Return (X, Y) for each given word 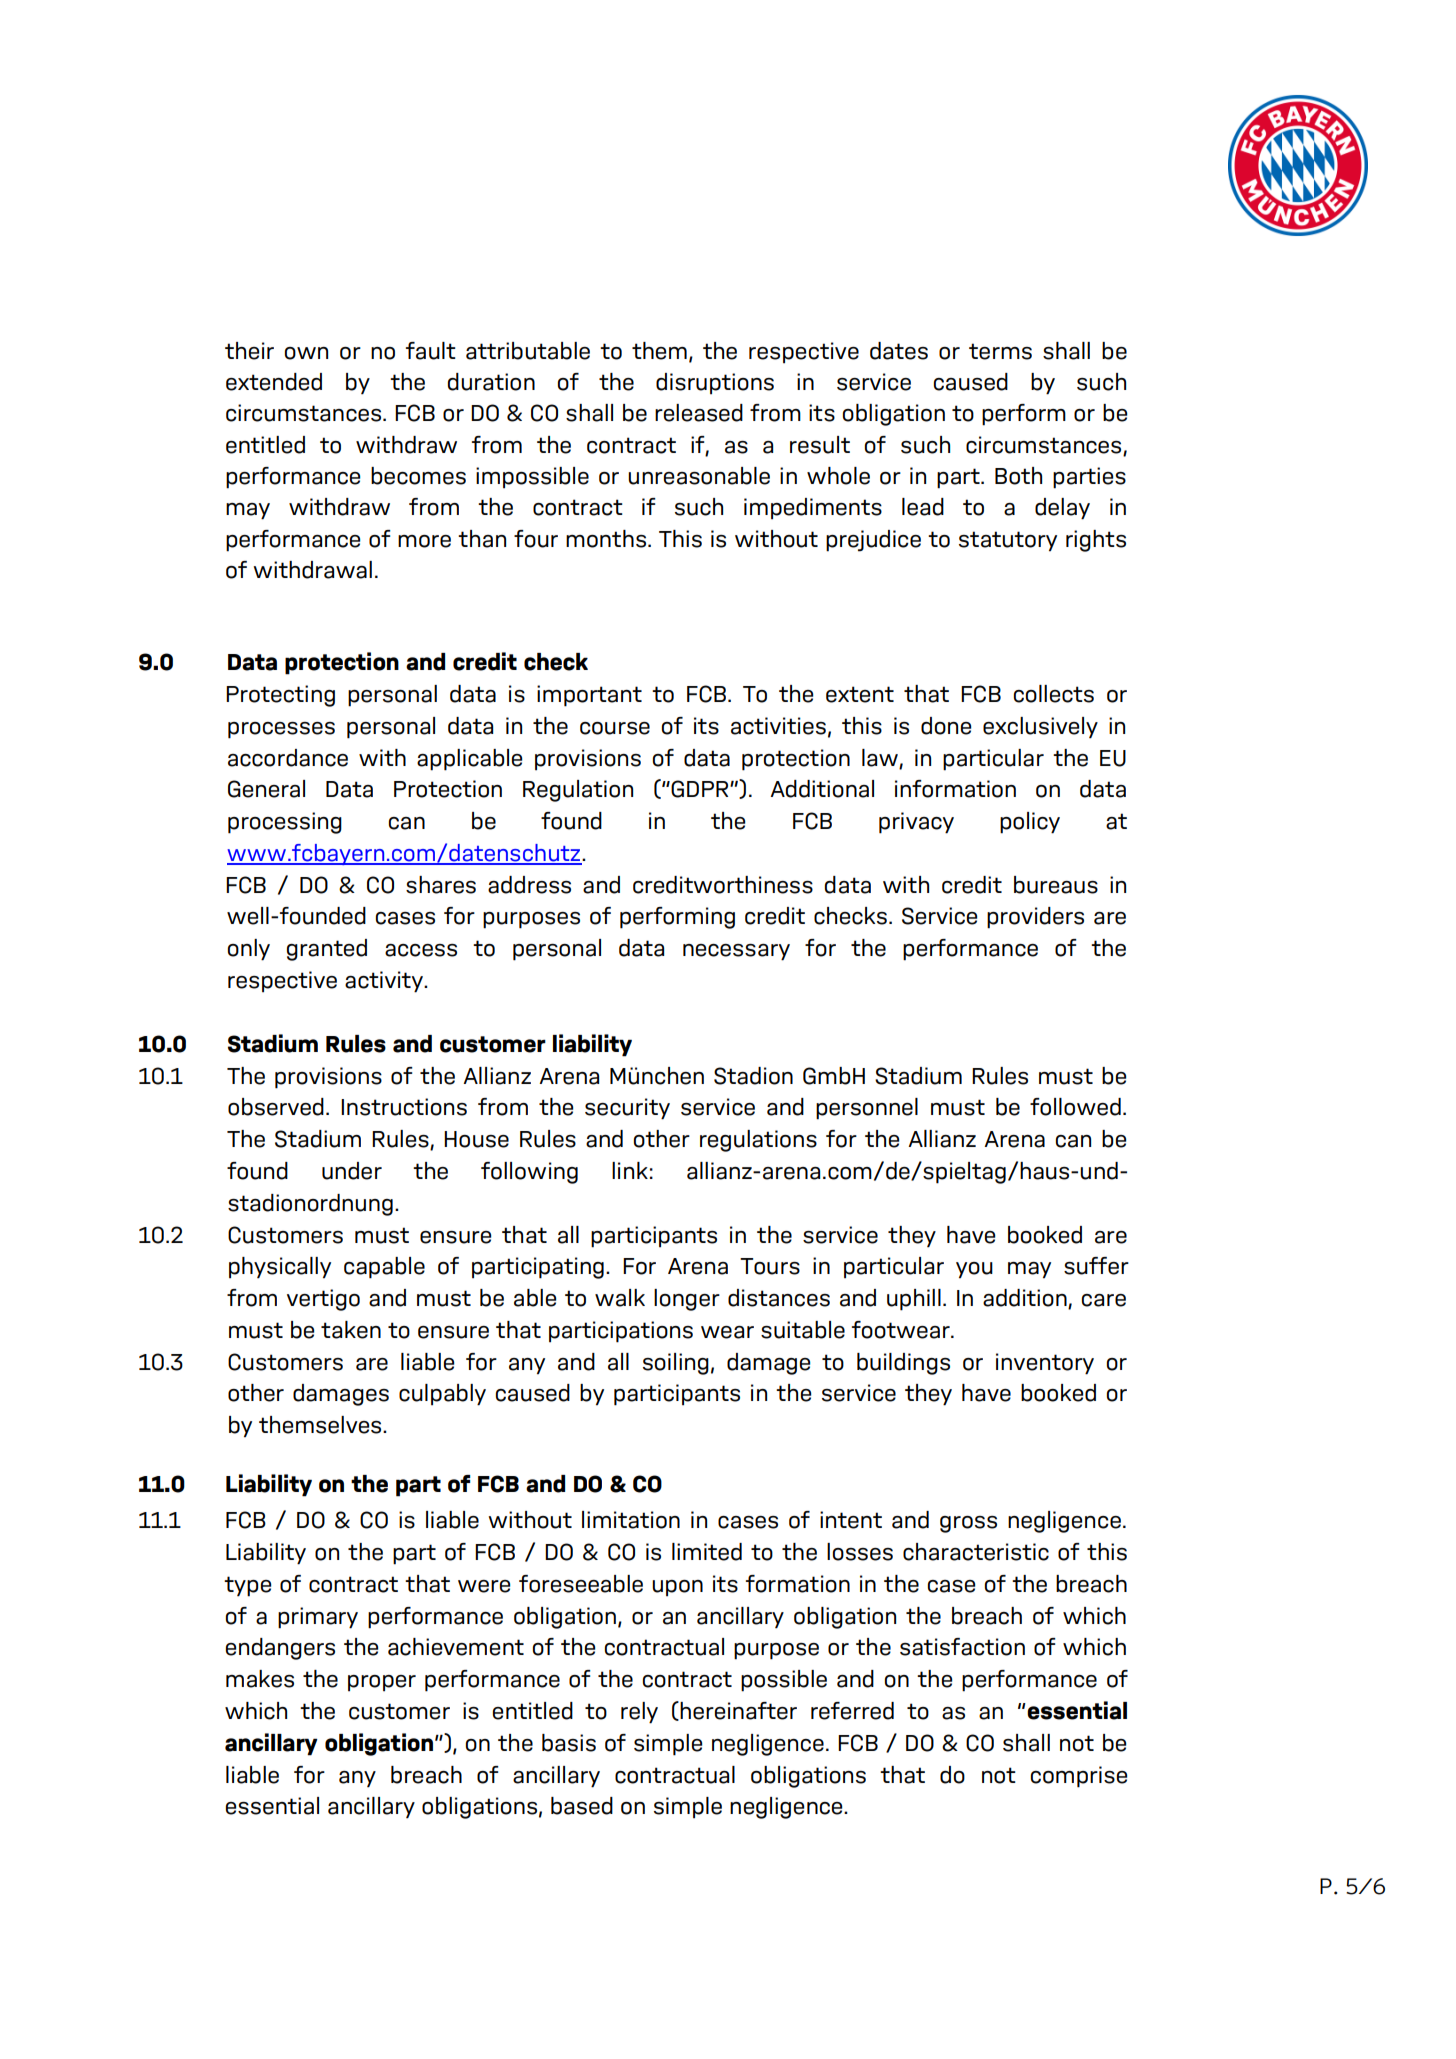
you (974, 1270)
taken (351, 1330)
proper (382, 1683)
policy (1030, 823)
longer (687, 1300)
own (306, 353)
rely (639, 1713)
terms (1000, 351)
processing (285, 823)
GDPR (701, 789)
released (699, 413)
